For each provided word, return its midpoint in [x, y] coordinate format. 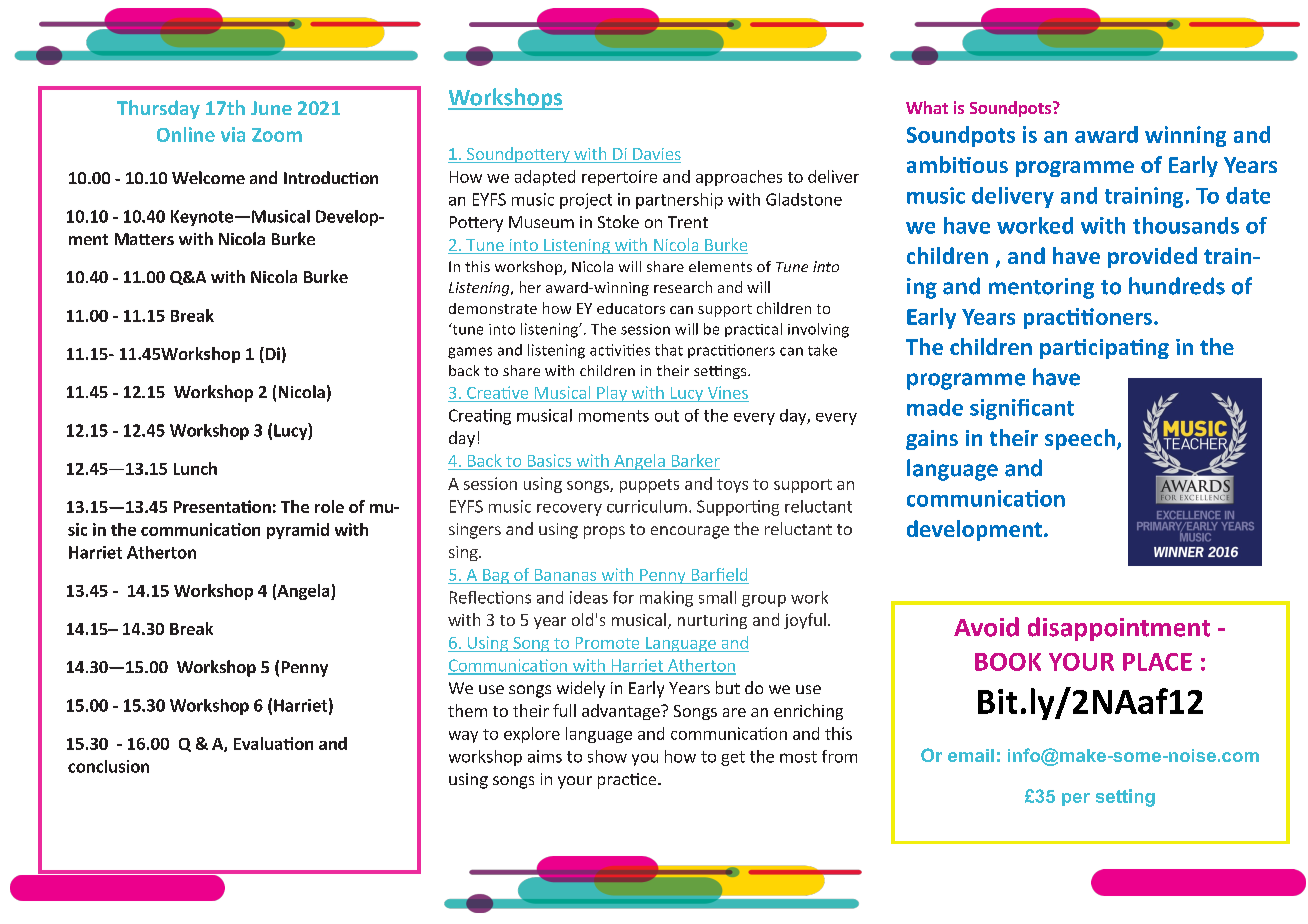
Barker [696, 460]
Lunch [195, 468]
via [233, 134]
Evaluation [273, 743]
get [733, 758]
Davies [656, 155]
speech [1080, 439]
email [971, 755]
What [927, 107]
